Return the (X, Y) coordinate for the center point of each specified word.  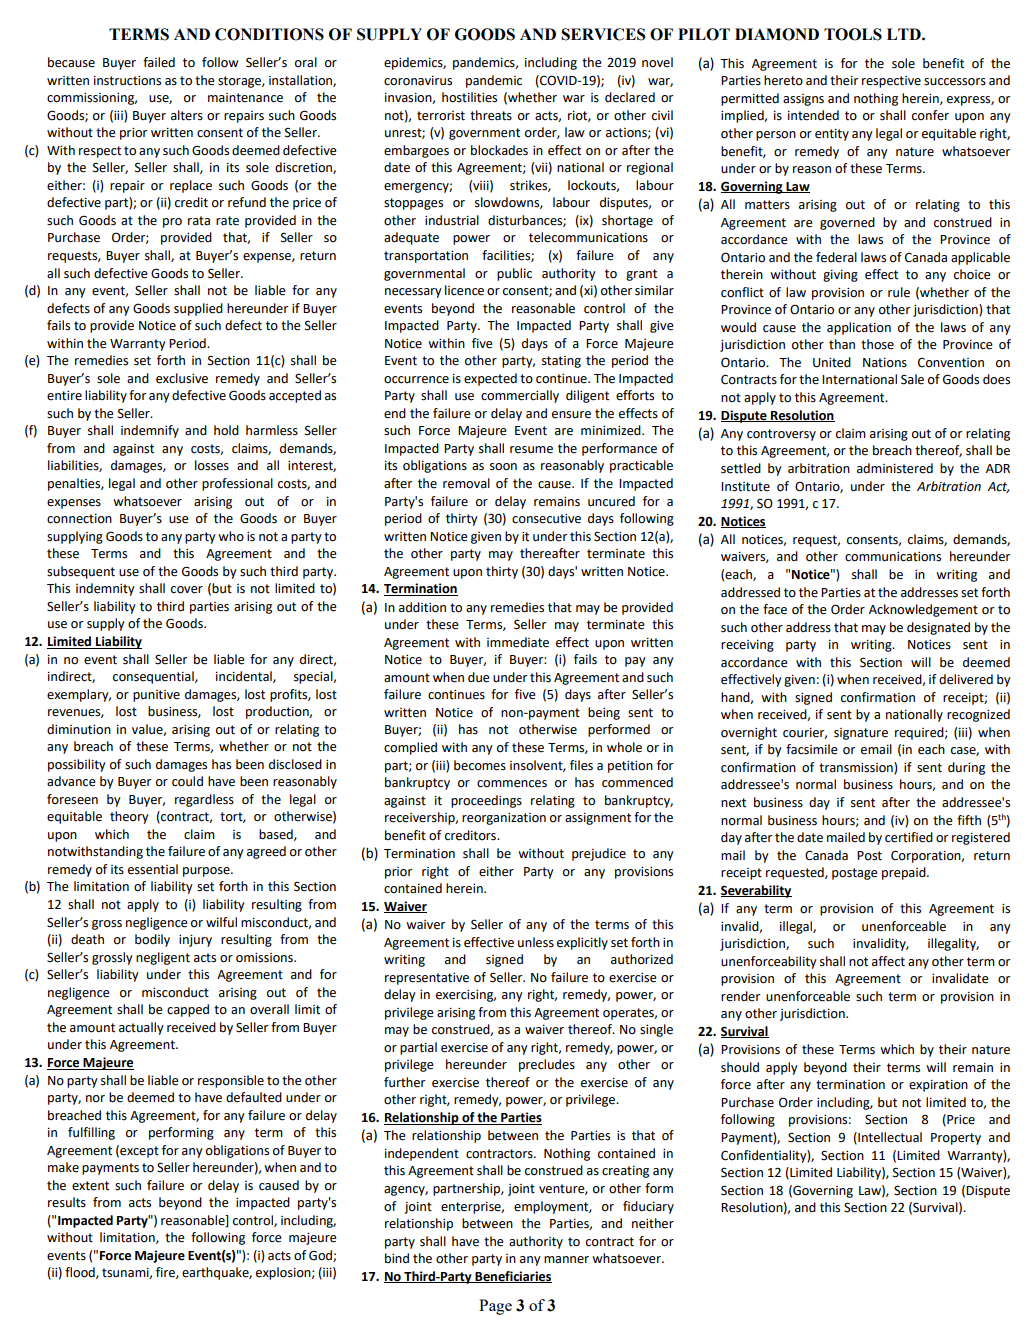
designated (938, 628)
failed (159, 62)
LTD (905, 34)
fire (166, 1273)
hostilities (469, 97)
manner (566, 1260)
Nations (885, 363)
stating (561, 362)
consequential (154, 677)
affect (888, 961)
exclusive (182, 378)
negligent (163, 958)
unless (536, 942)
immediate (518, 642)
